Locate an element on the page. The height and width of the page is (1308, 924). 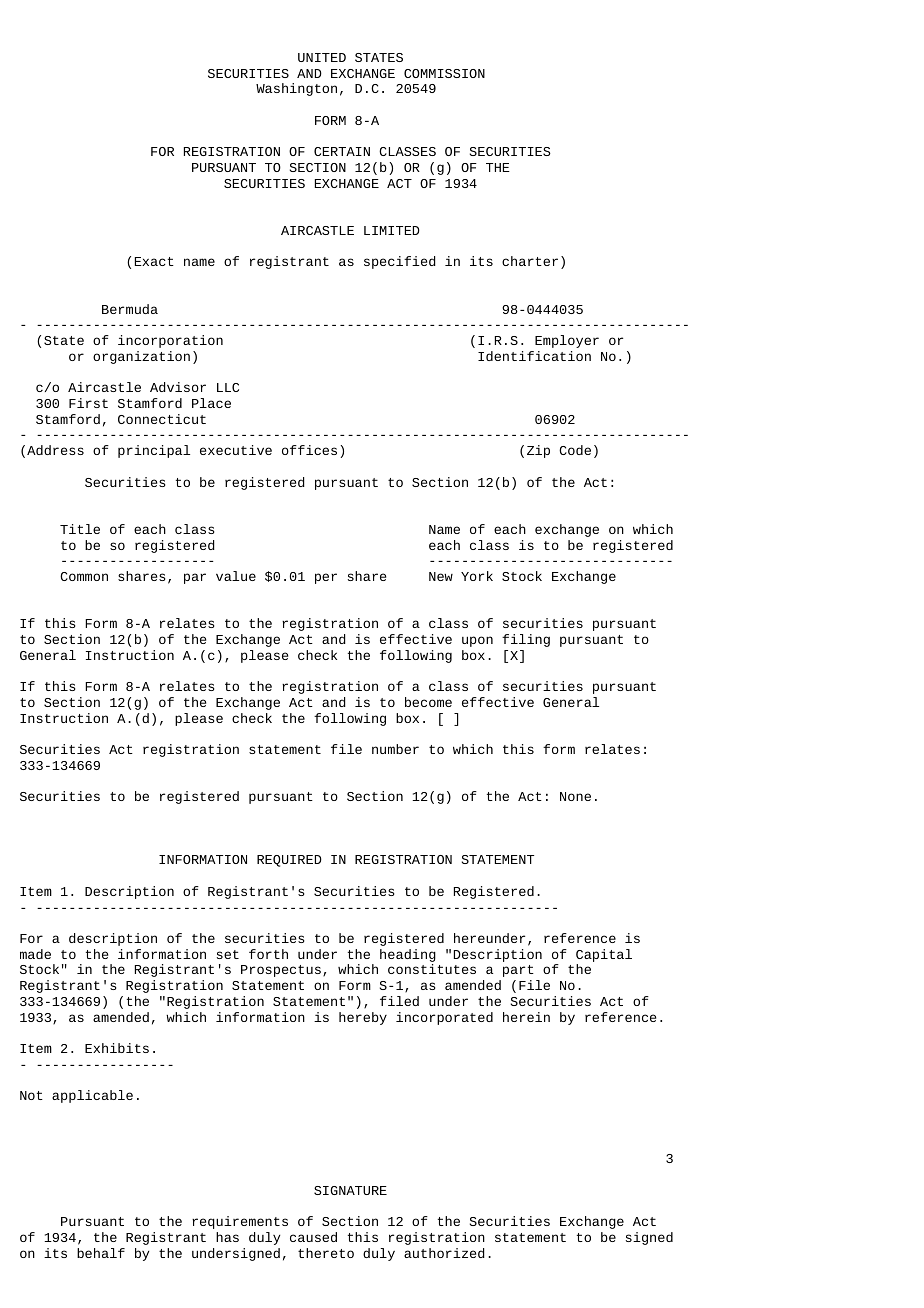
filing is located at coordinates (526, 640).
